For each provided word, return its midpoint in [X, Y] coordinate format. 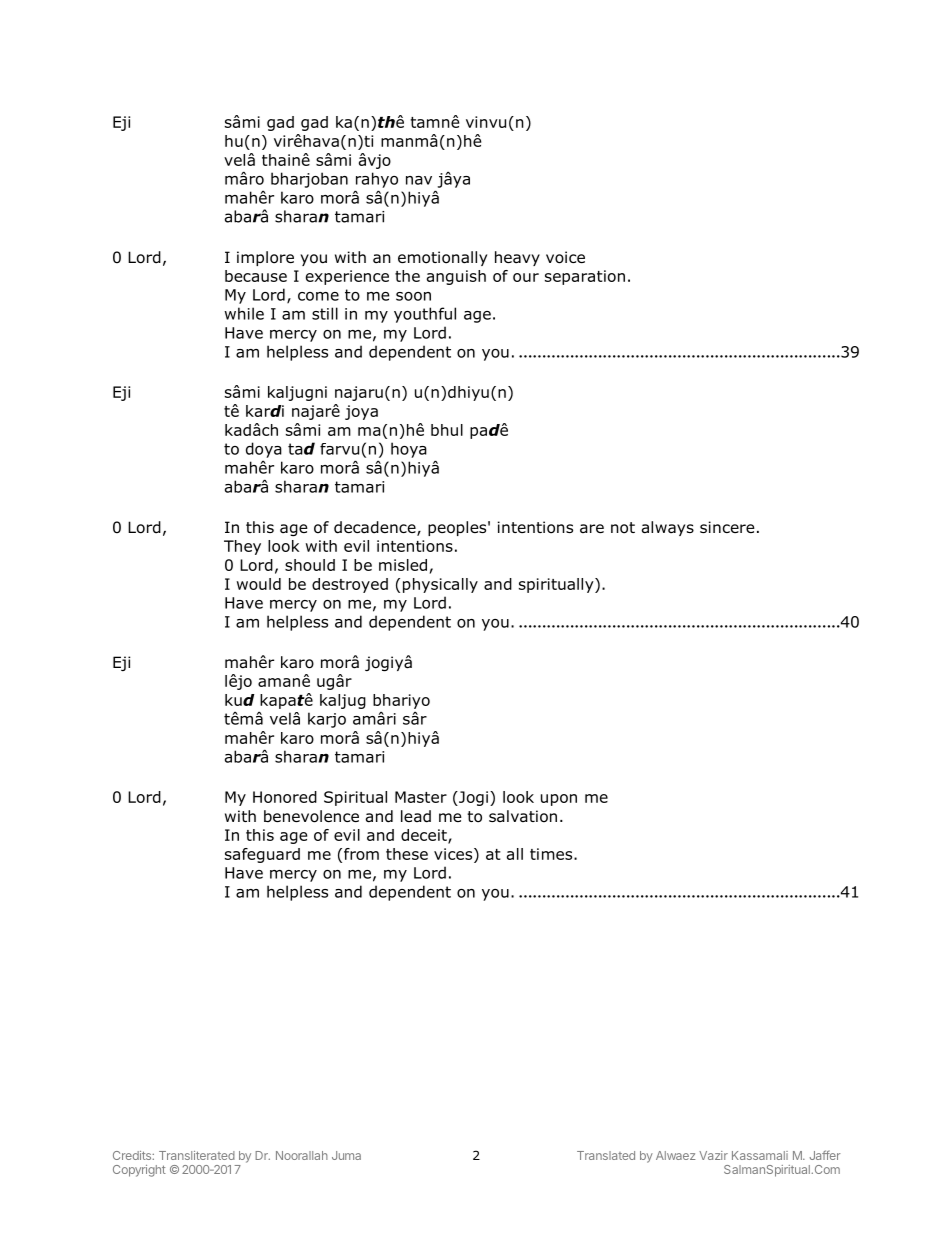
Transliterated [197, 1155]
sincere [727, 527]
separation [585, 277]
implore [265, 258]
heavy [517, 258]
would [259, 584]
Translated [606, 1155]
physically [440, 585]
